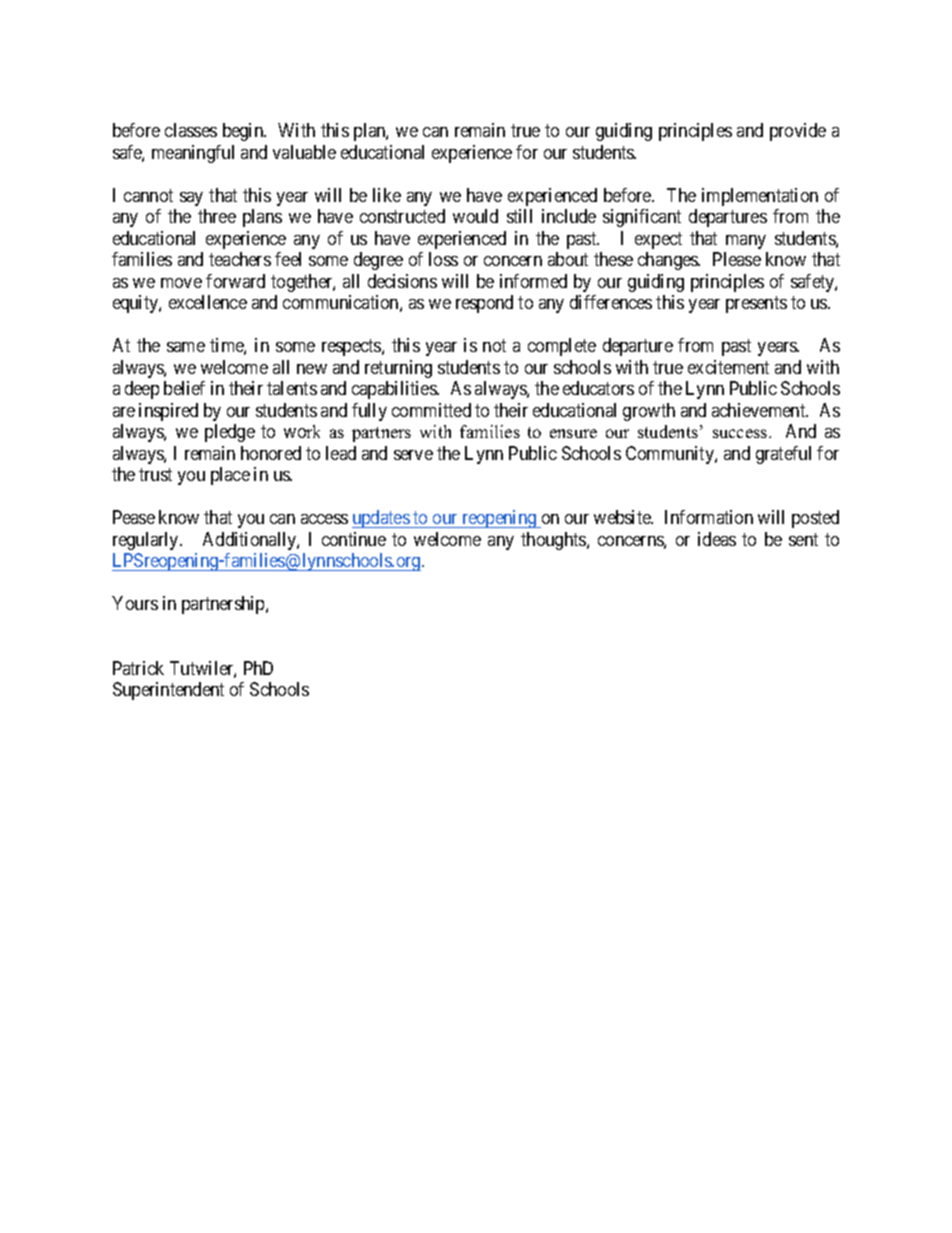  Describe the element at coordinates (387, 195) in the image. I see `like` at that location.
